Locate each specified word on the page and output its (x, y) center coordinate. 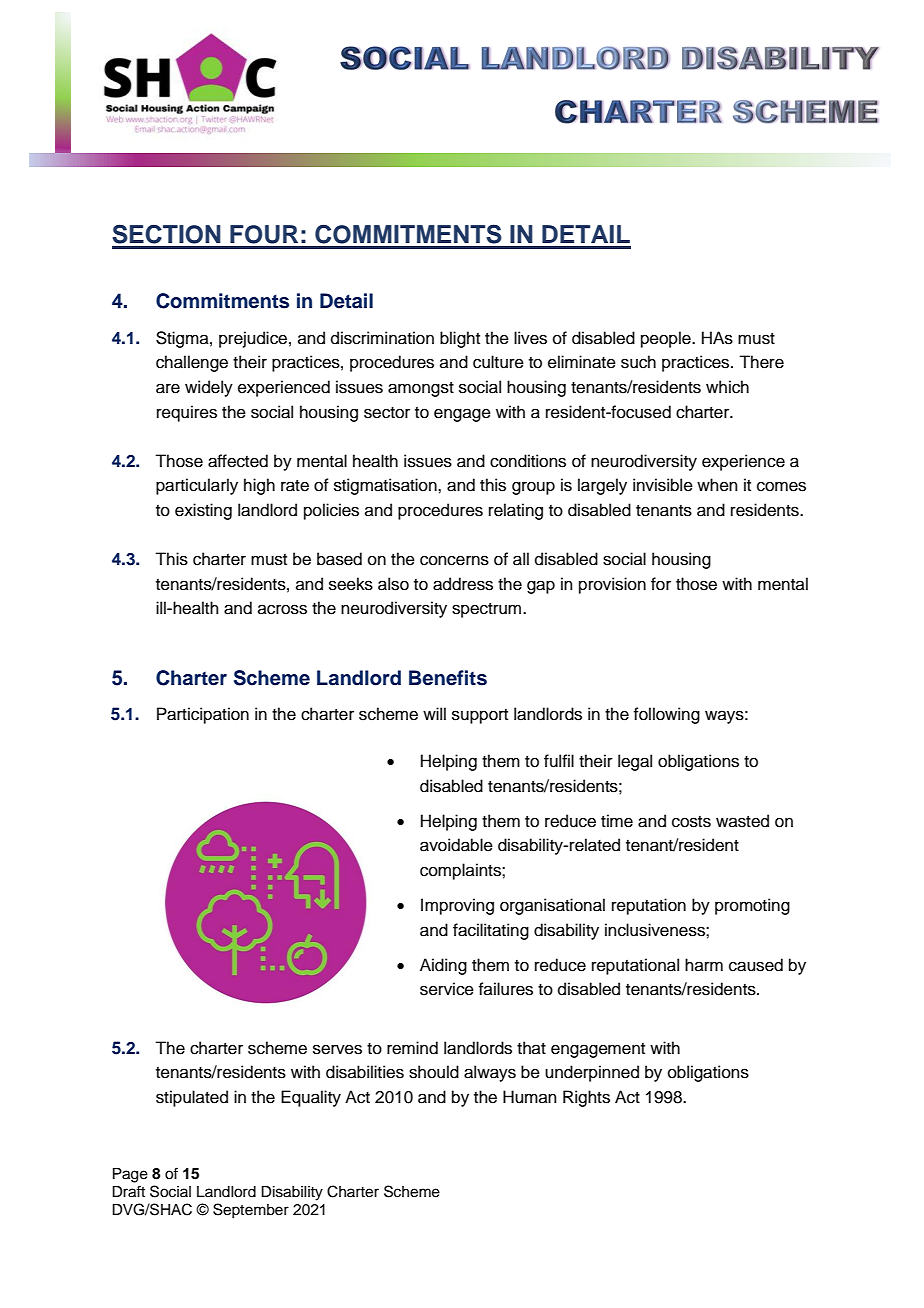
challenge (192, 363)
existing (203, 511)
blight (460, 339)
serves (337, 1049)
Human (530, 1097)
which (727, 387)
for (661, 584)
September (251, 1210)
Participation (203, 715)
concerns (454, 560)
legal (635, 762)
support (480, 716)
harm (704, 964)
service (447, 989)
